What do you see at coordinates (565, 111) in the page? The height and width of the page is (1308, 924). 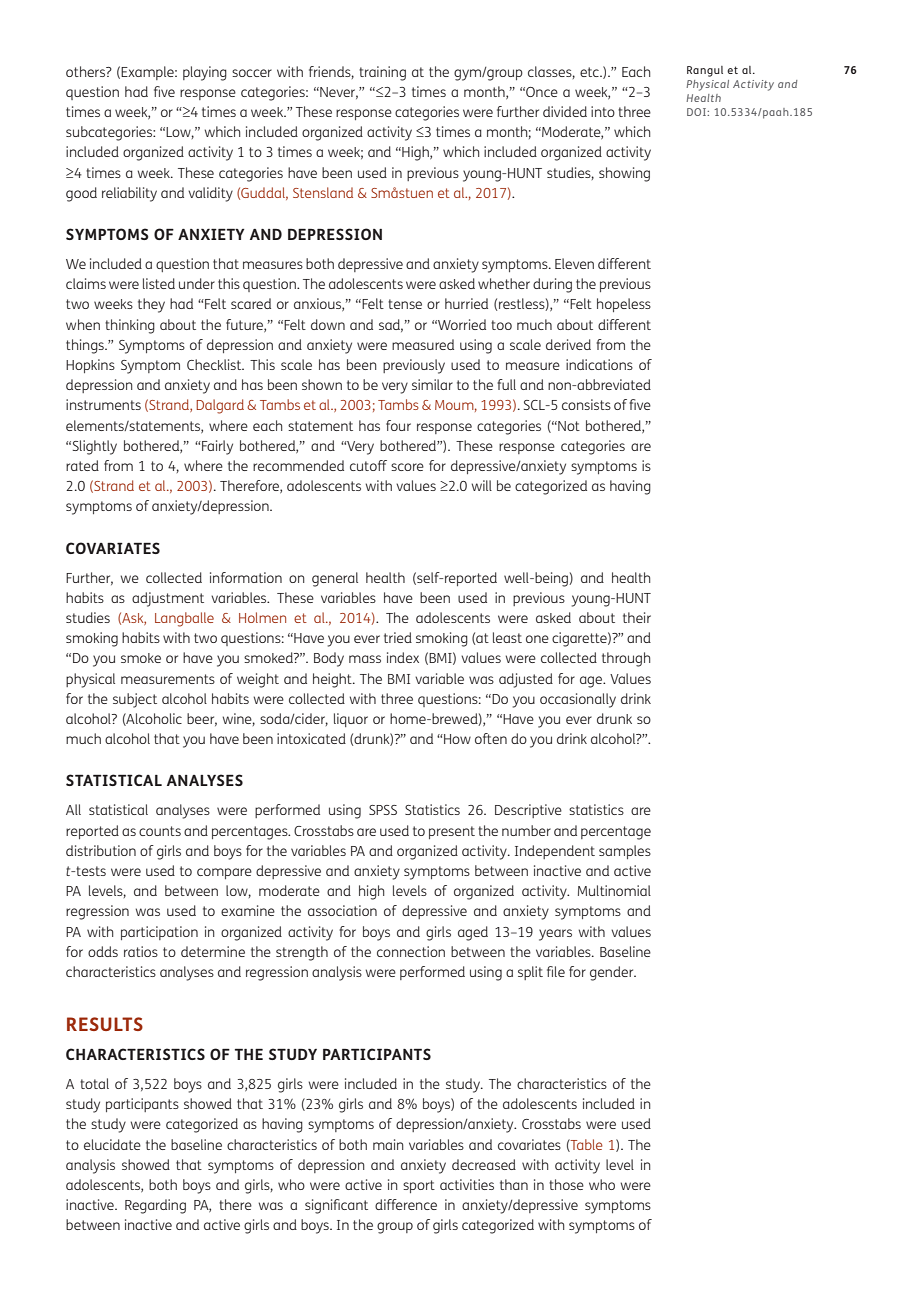 I see `divided` at bounding box center [565, 111].
